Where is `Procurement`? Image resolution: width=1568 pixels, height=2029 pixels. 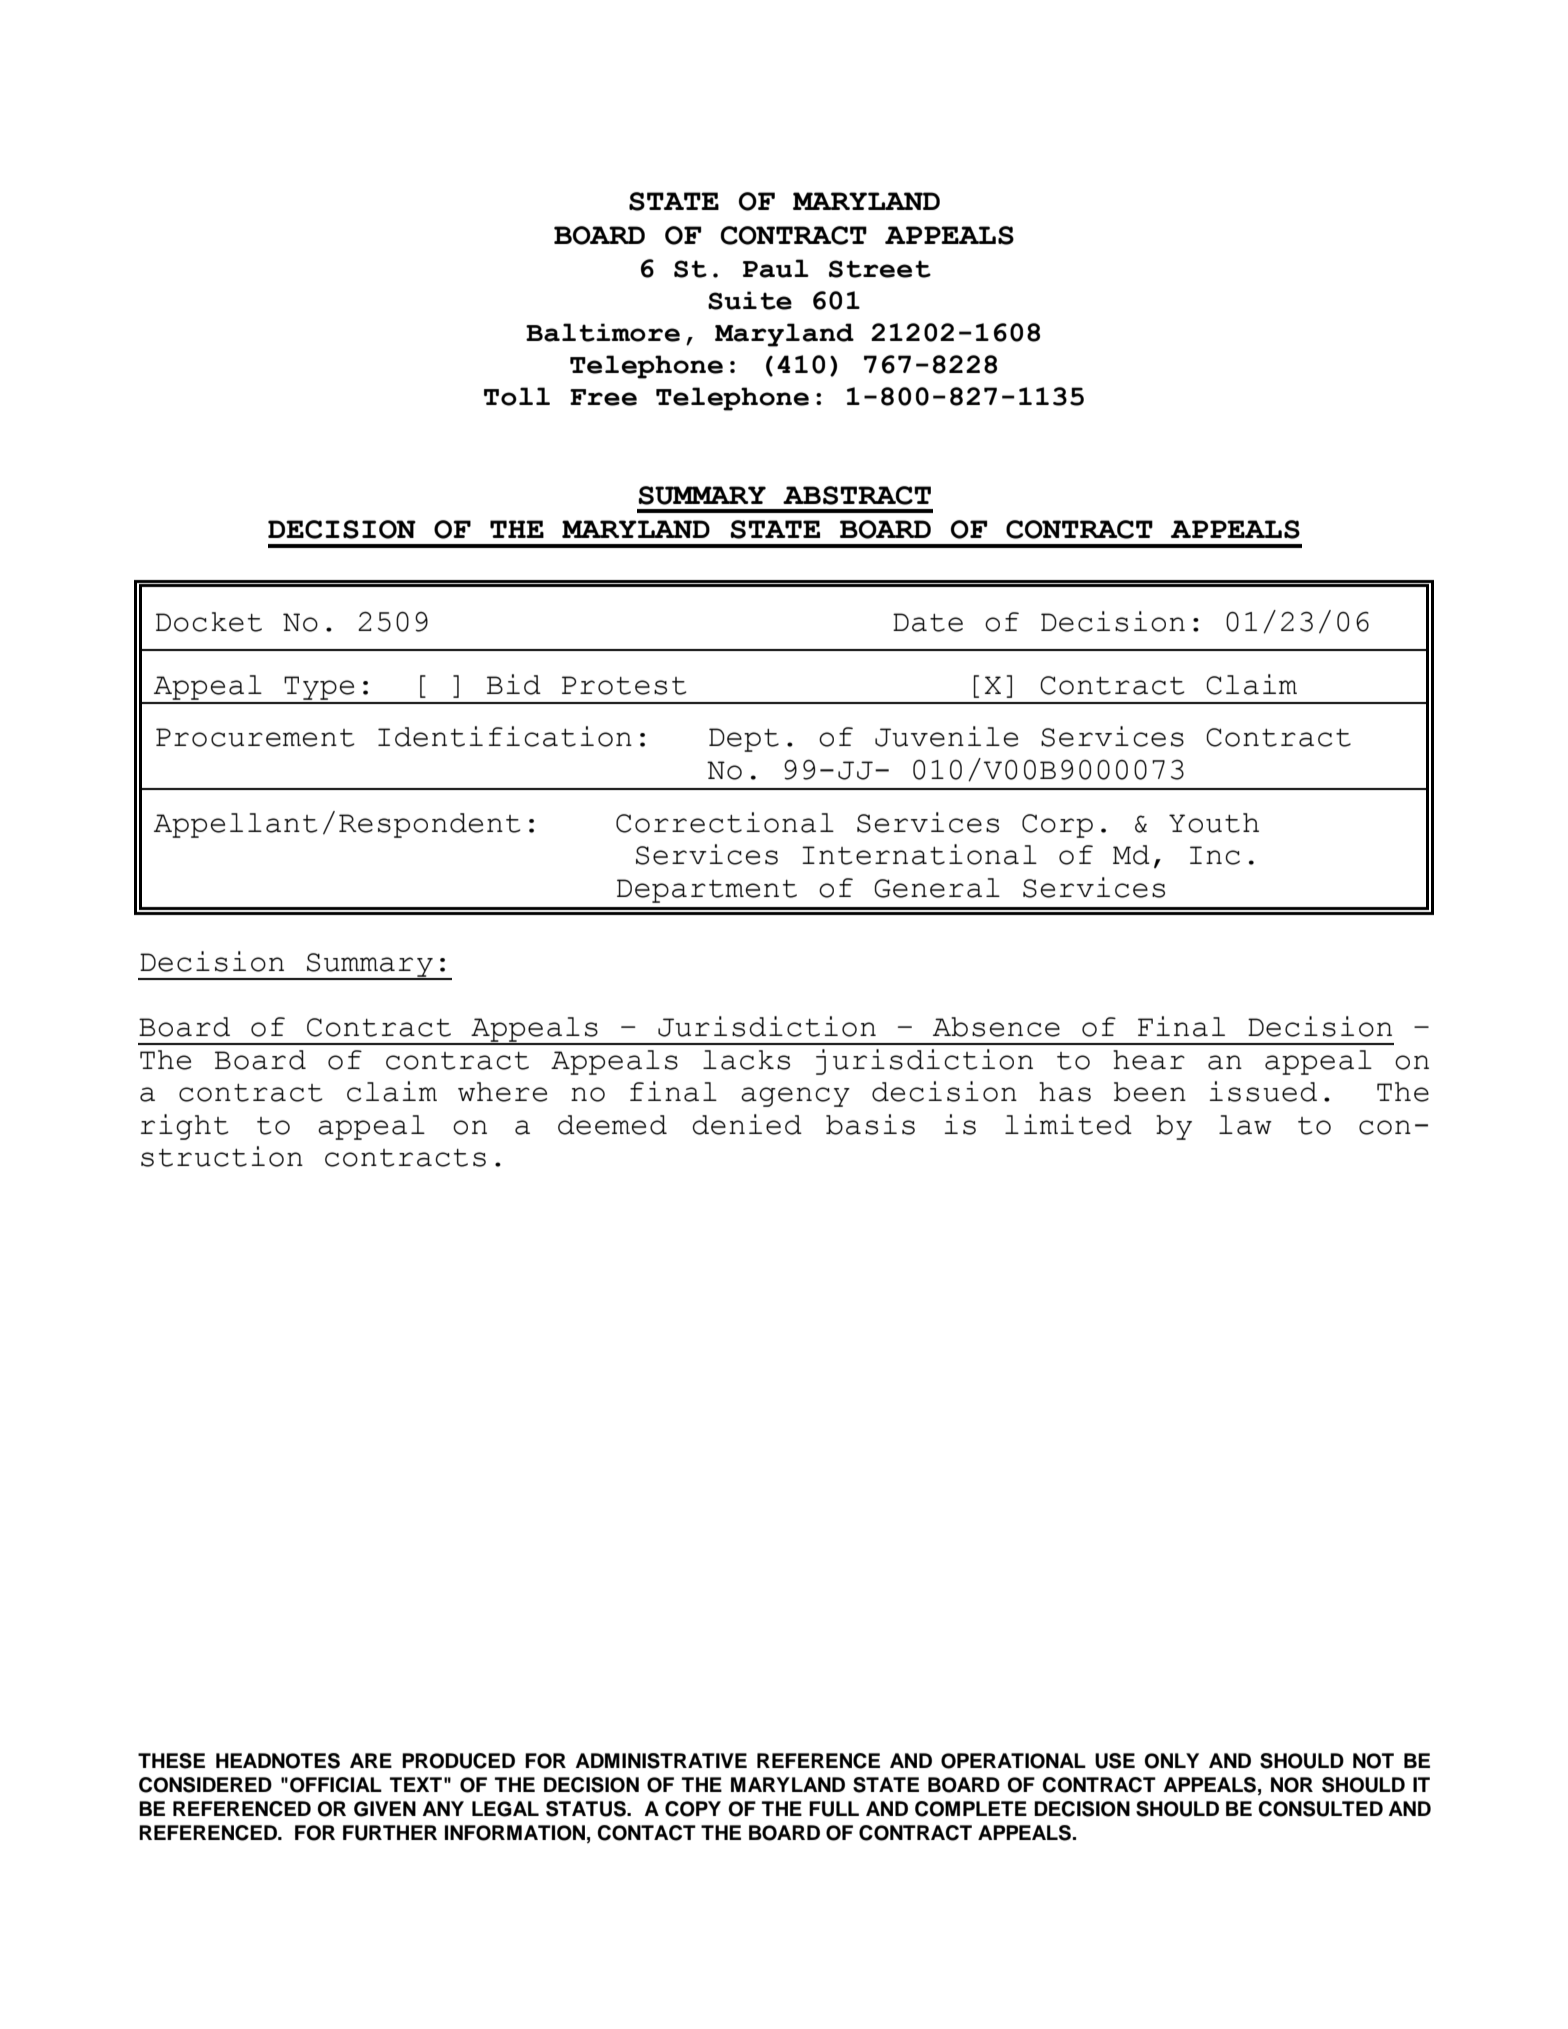
Procurement is located at coordinates (255, 737).
